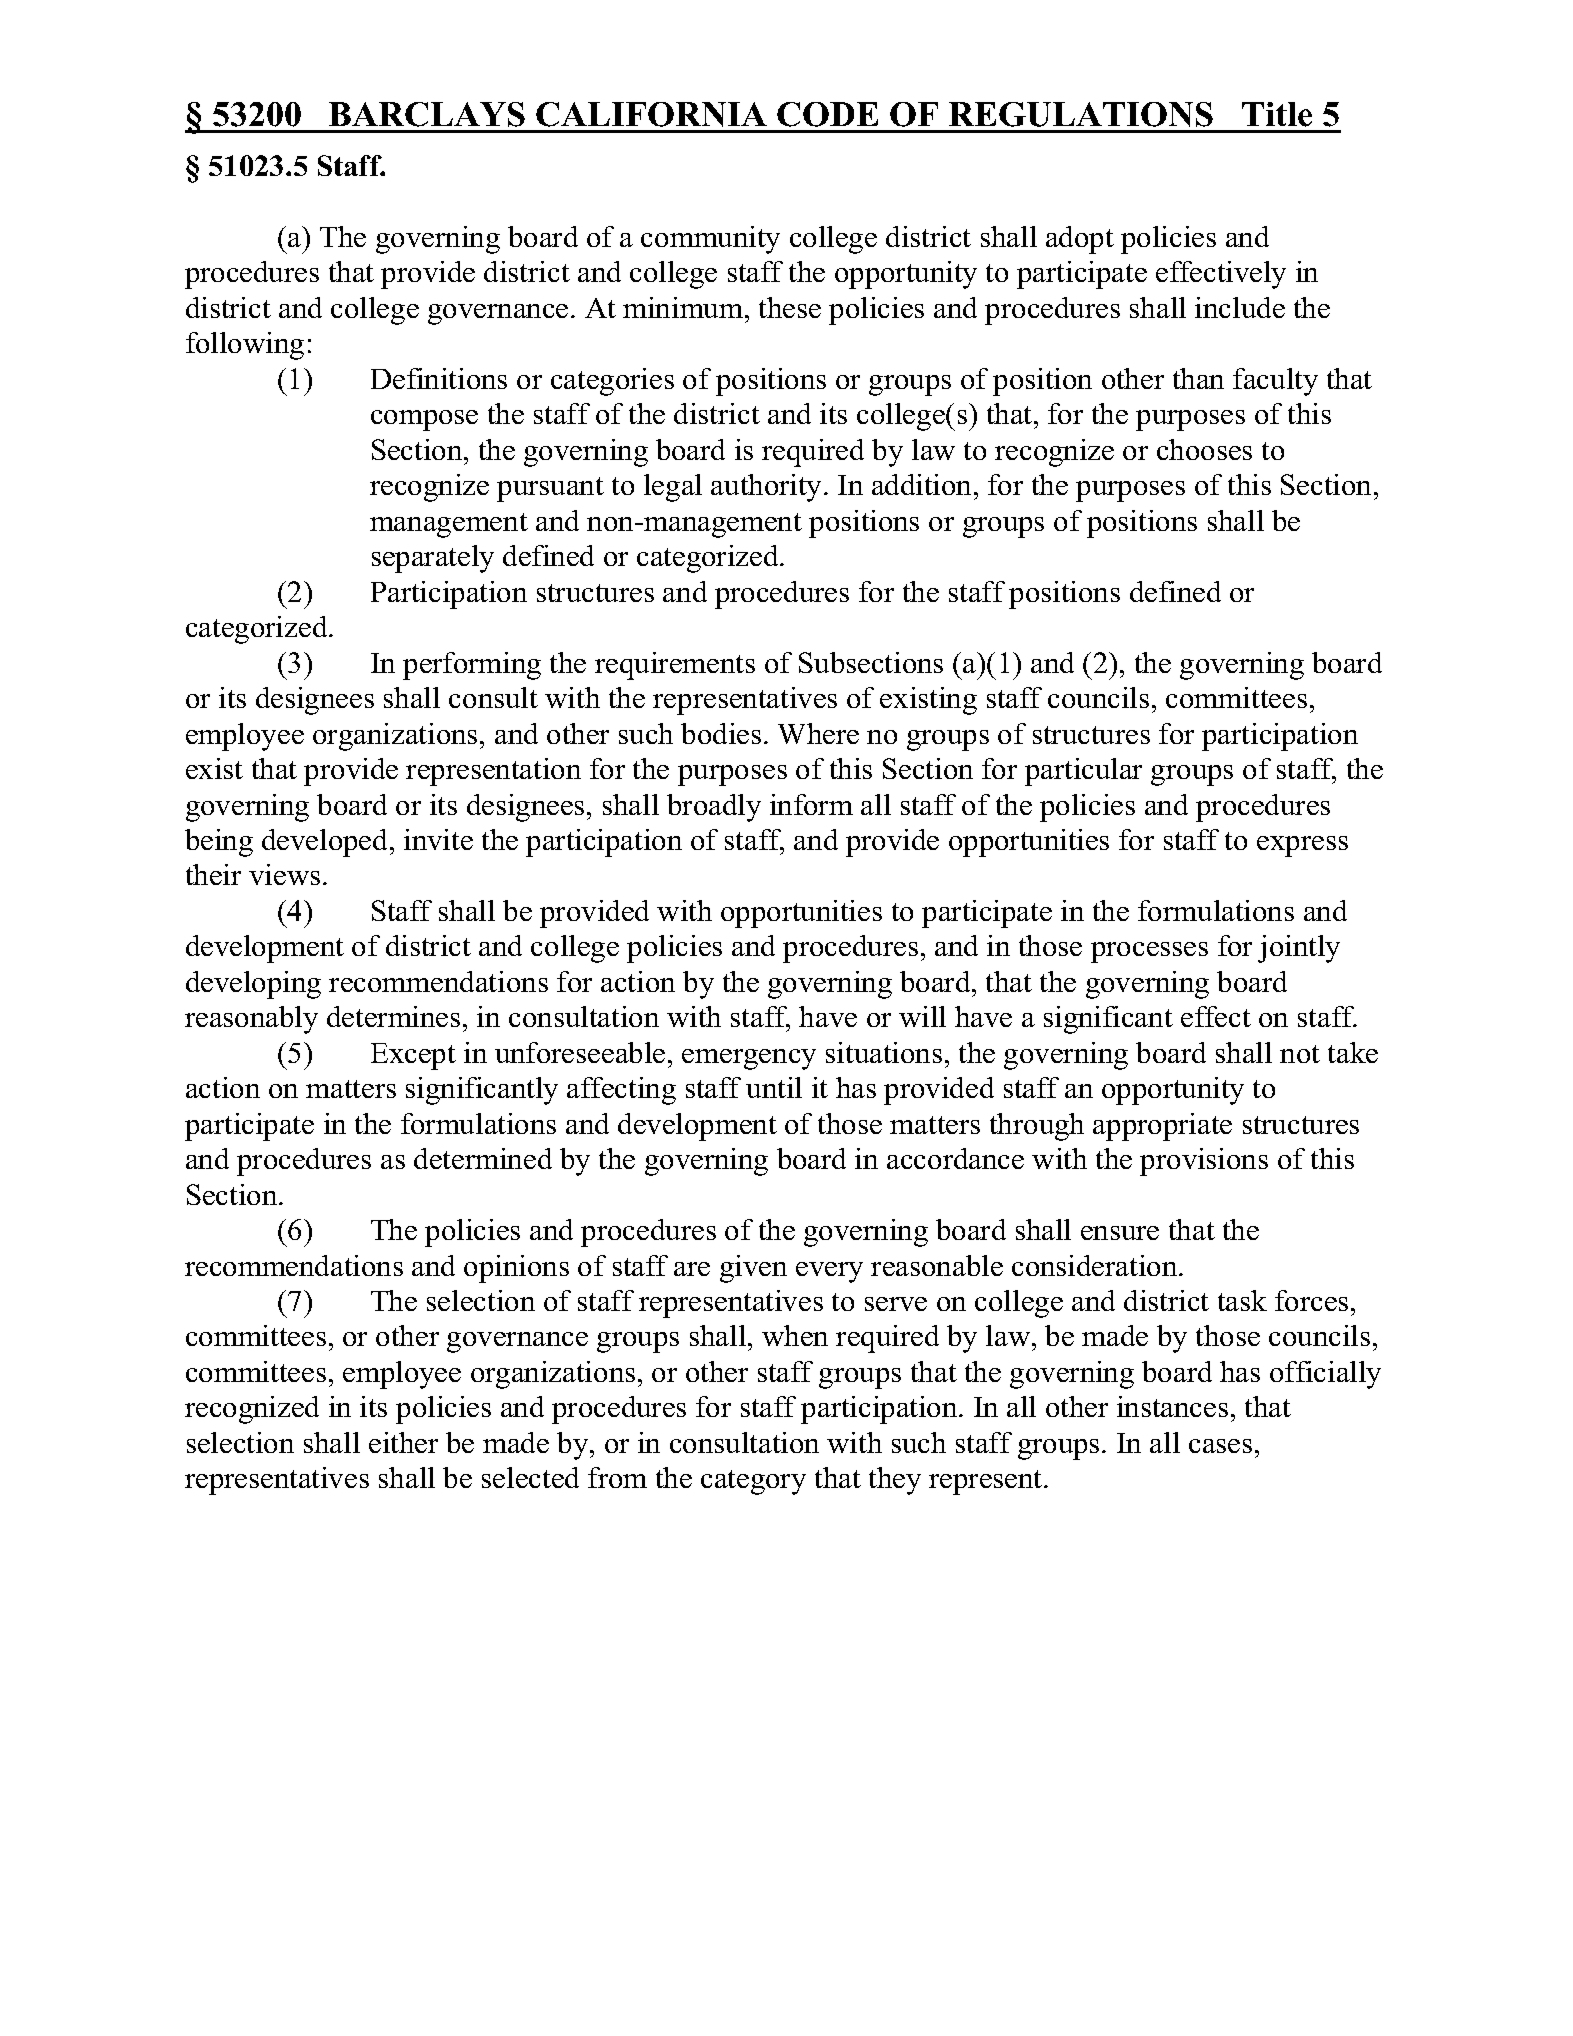  What do you see at coordinates (403, 1442) in the image?
I see `either` at bounding box center [403, 1442].
